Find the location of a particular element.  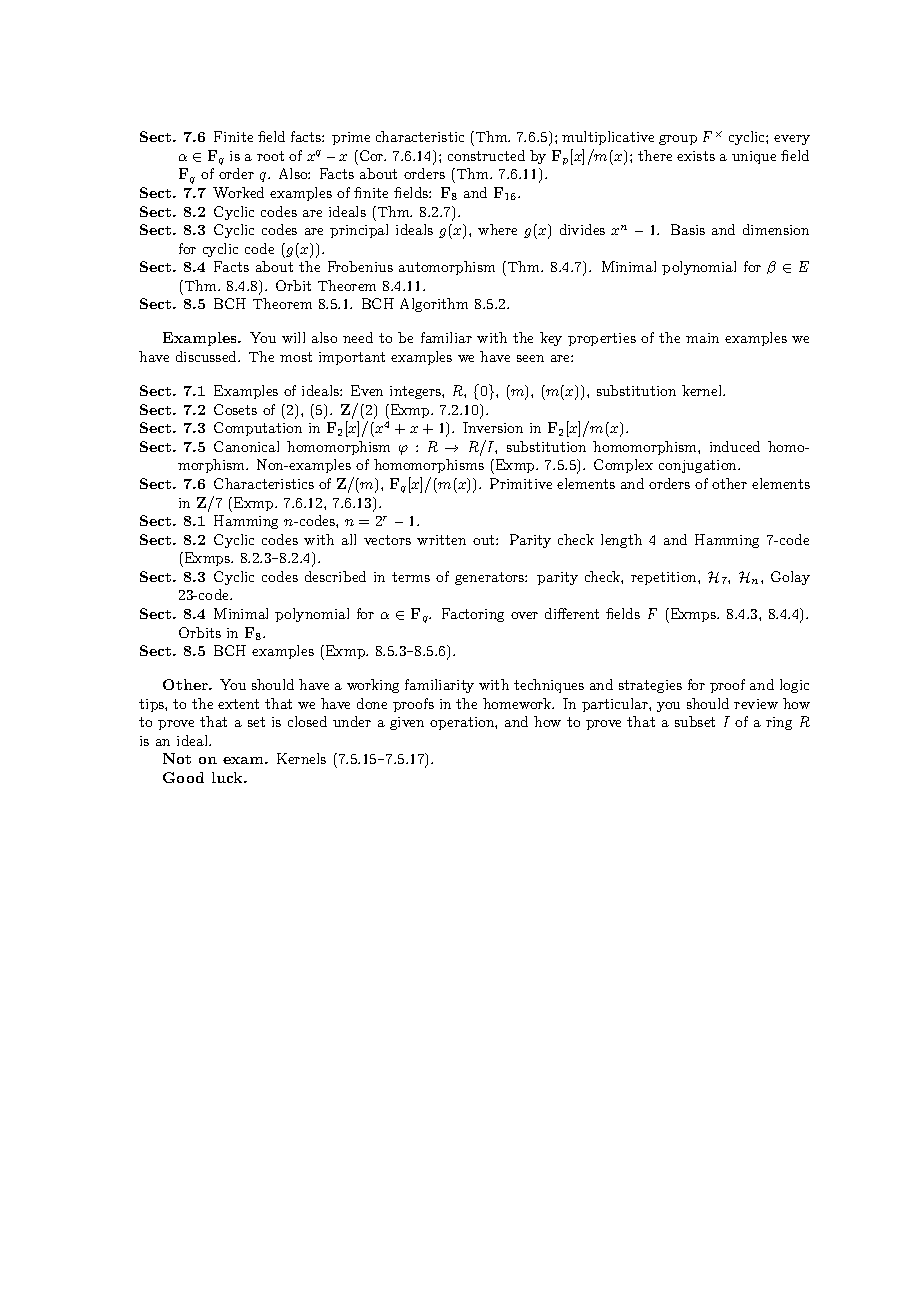

induced is located at coordinates (735, 446).
